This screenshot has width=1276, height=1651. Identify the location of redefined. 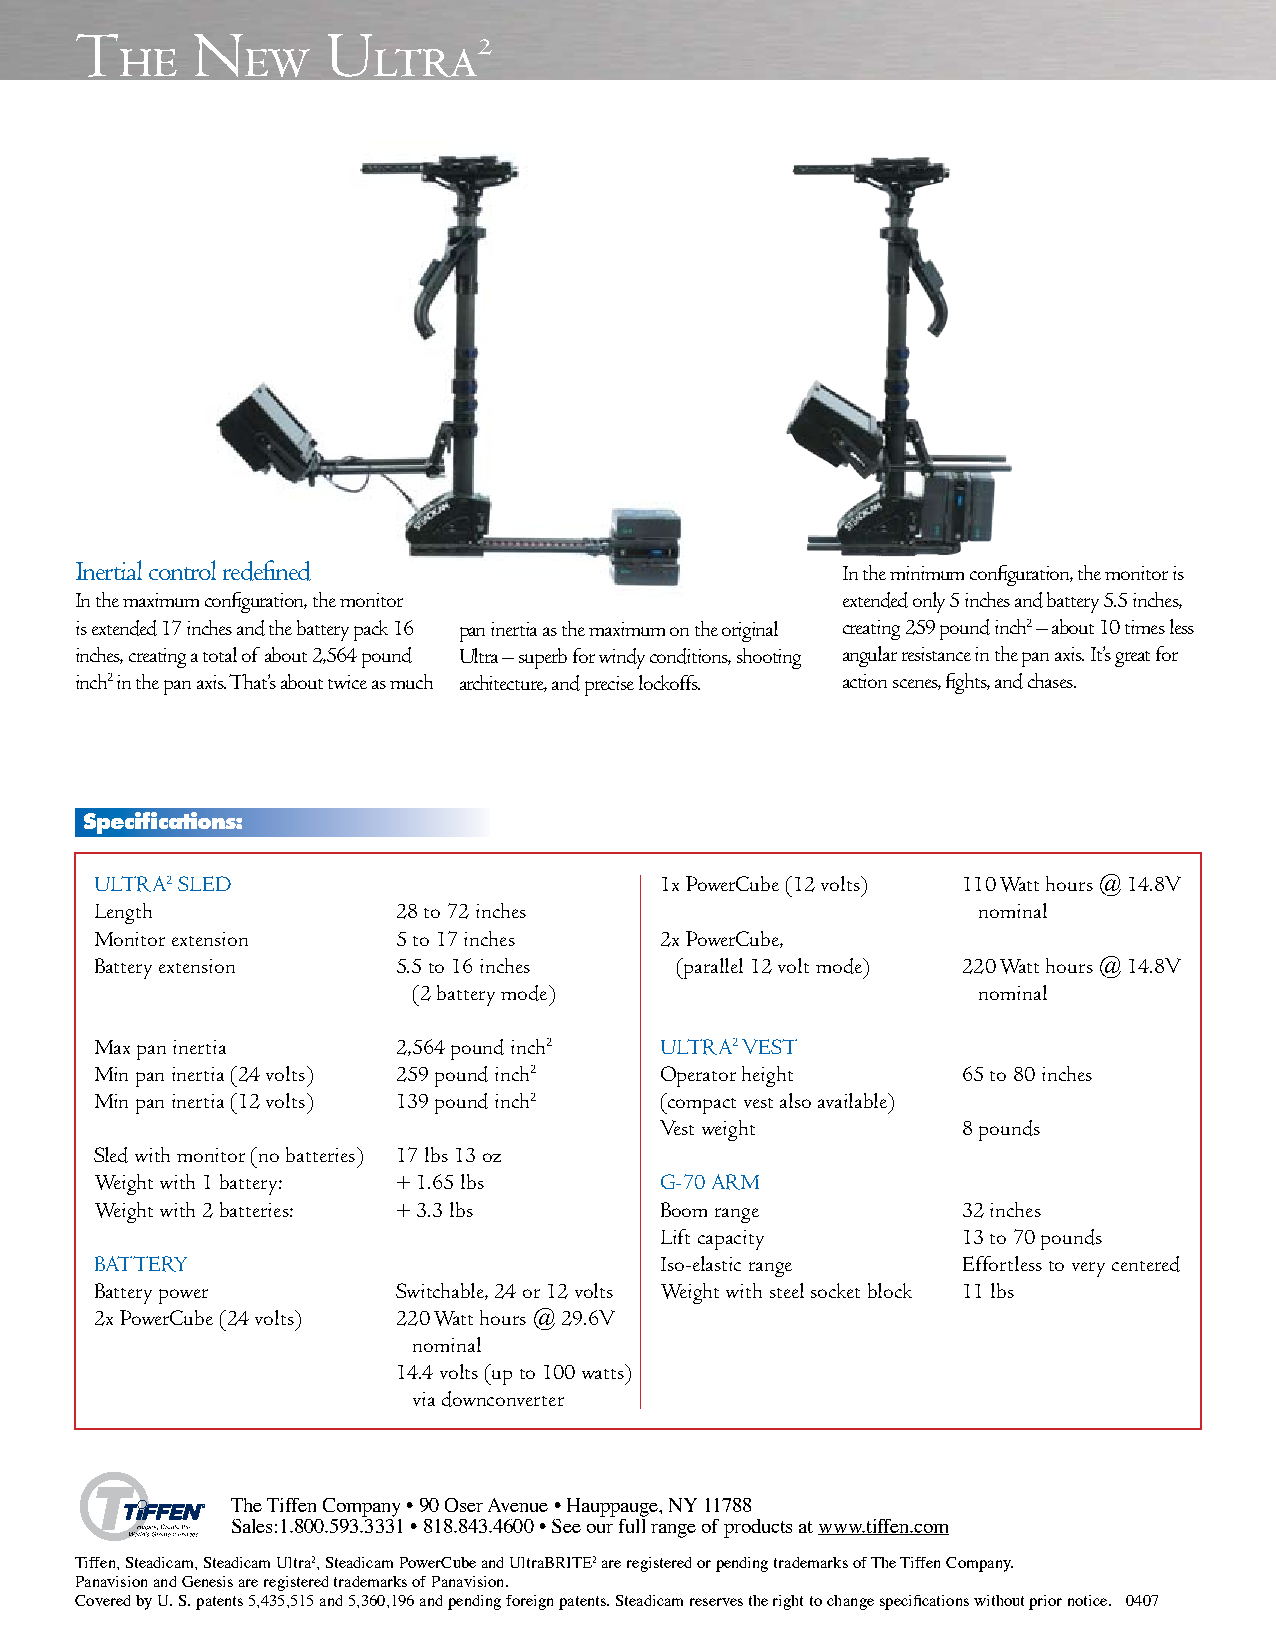
(267, 570).
